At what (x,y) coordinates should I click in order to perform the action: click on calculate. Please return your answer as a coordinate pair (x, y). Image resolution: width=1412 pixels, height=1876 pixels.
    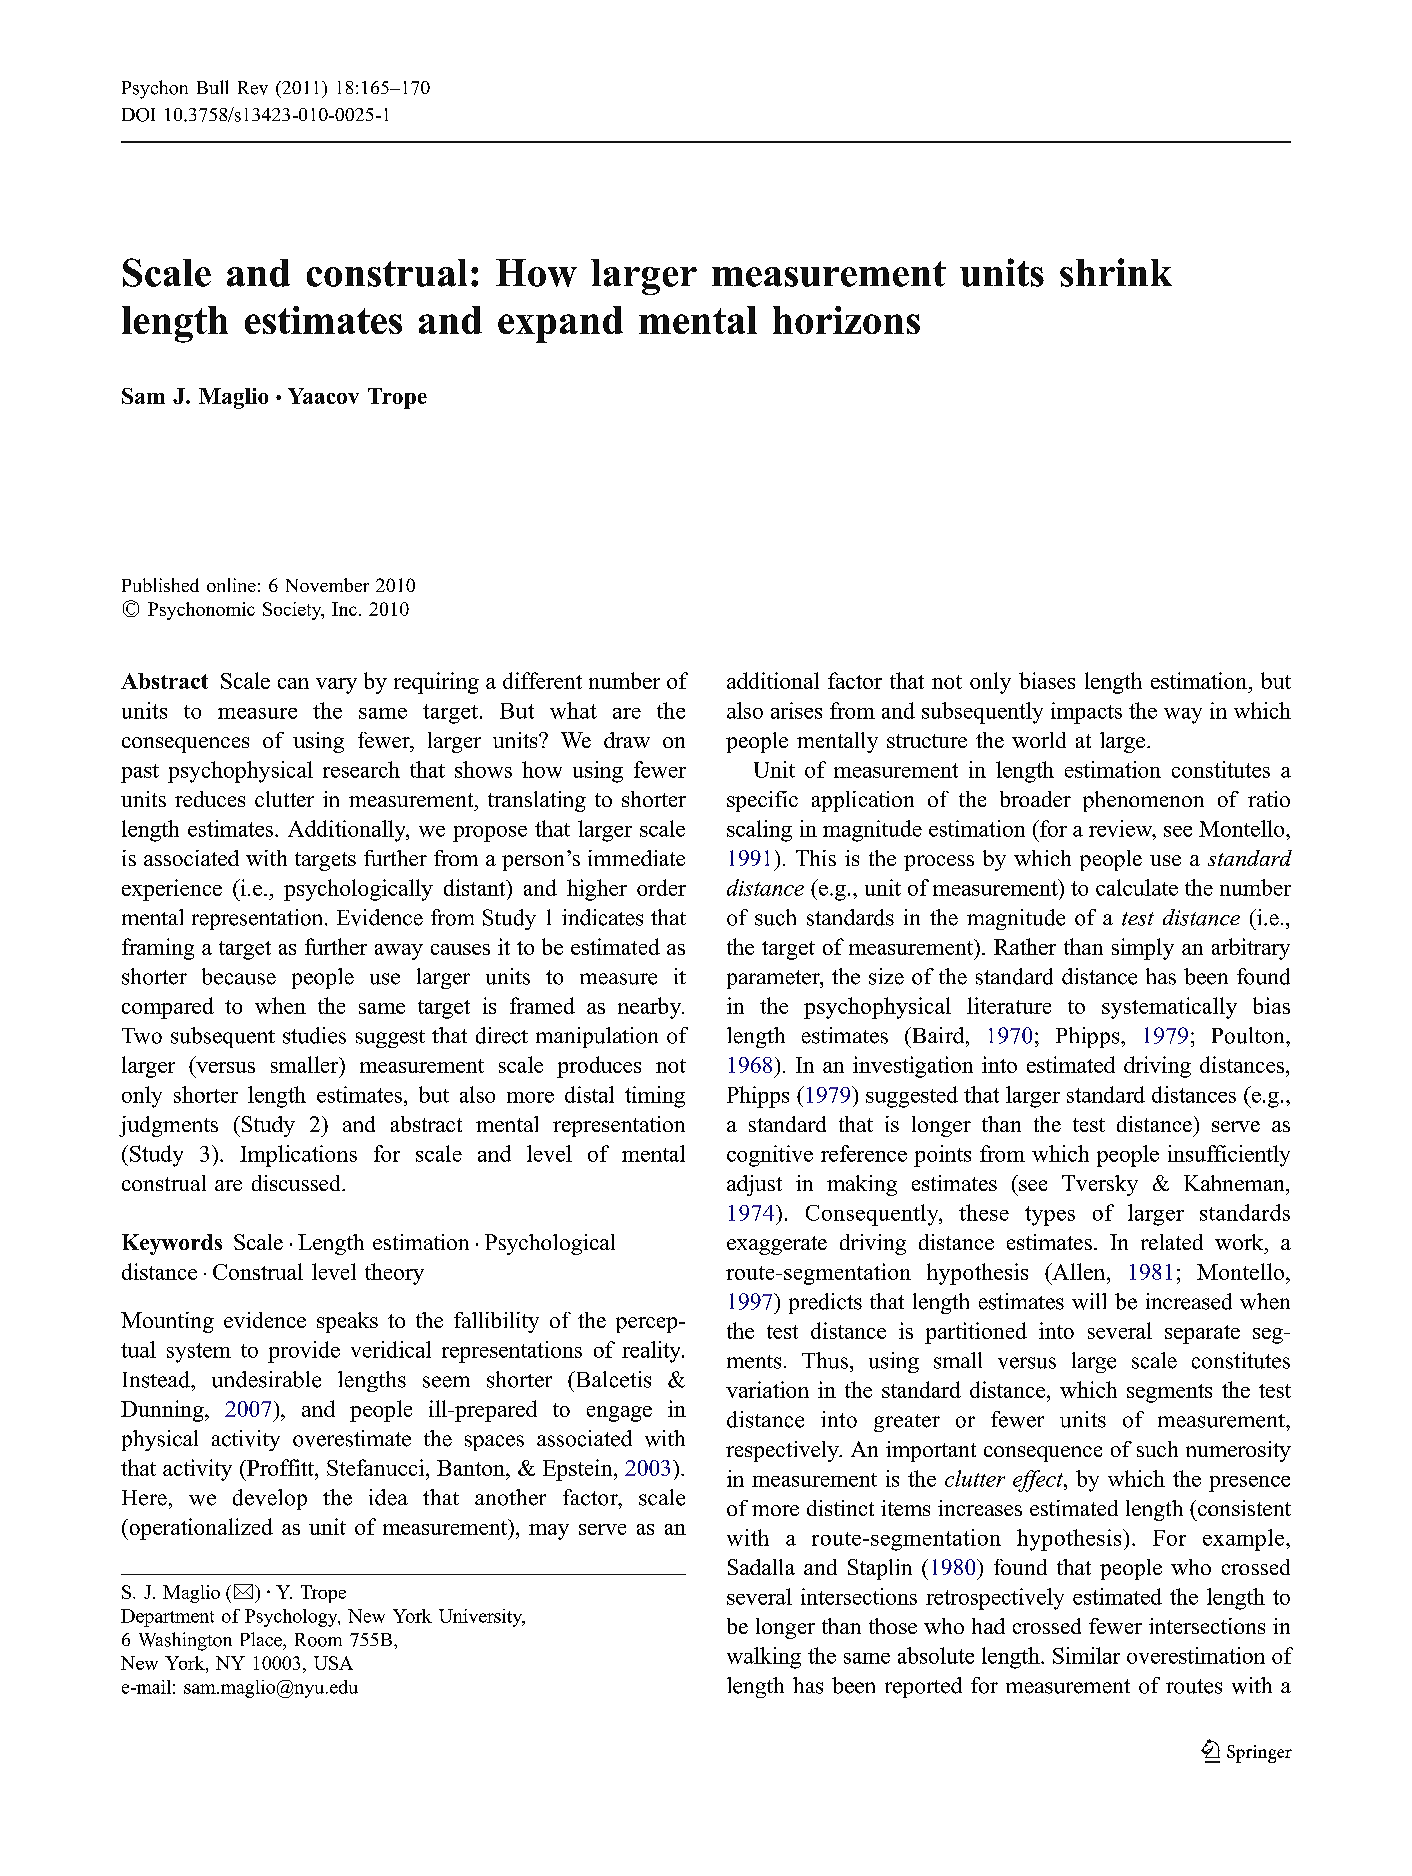
    Looking at the image, I should click on (1137, 887).
